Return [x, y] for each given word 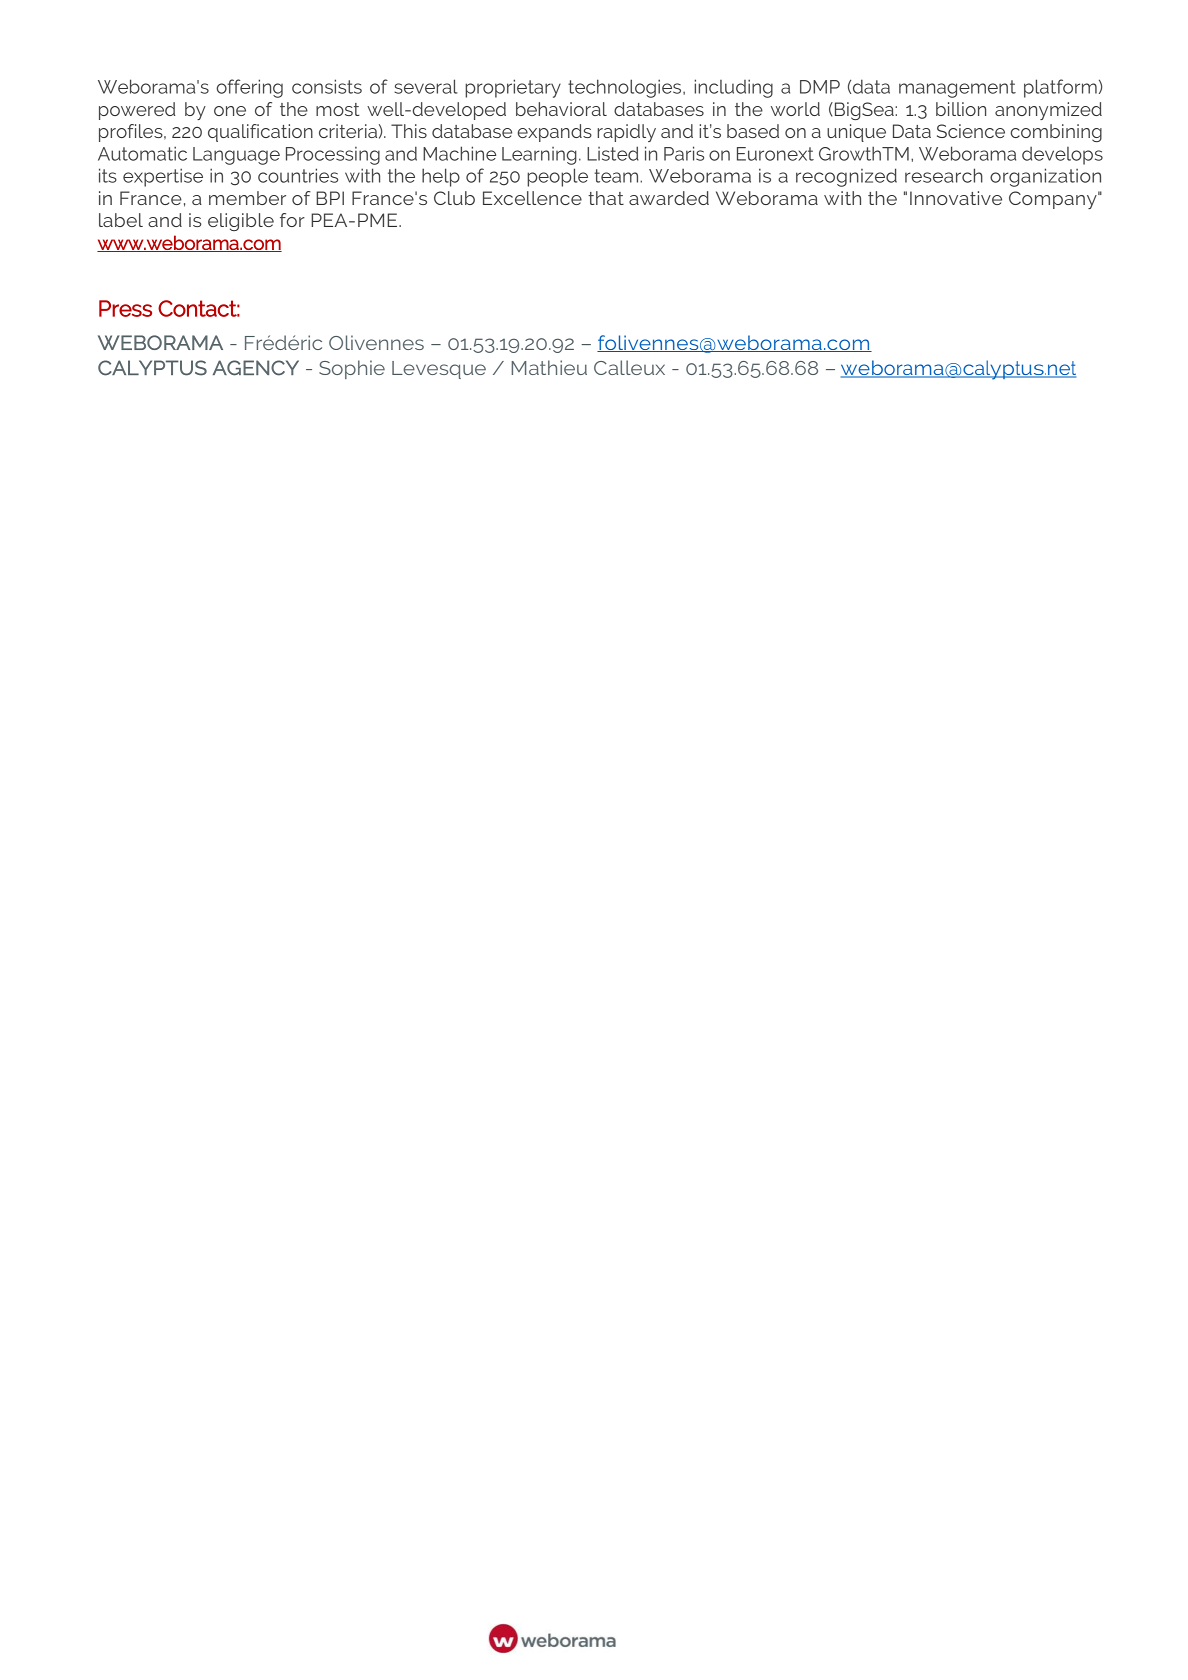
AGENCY [256, 368]
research [944, 175]
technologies [626, 88]
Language [236, 156]
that [606, 198]
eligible [241, 222]
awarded [669, 198]
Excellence [532, 198]
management [957, 89]
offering [249, 88]
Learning [539, 156]
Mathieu [549, 367]
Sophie [352, 369]
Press [125, 308]
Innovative [956, 198]
